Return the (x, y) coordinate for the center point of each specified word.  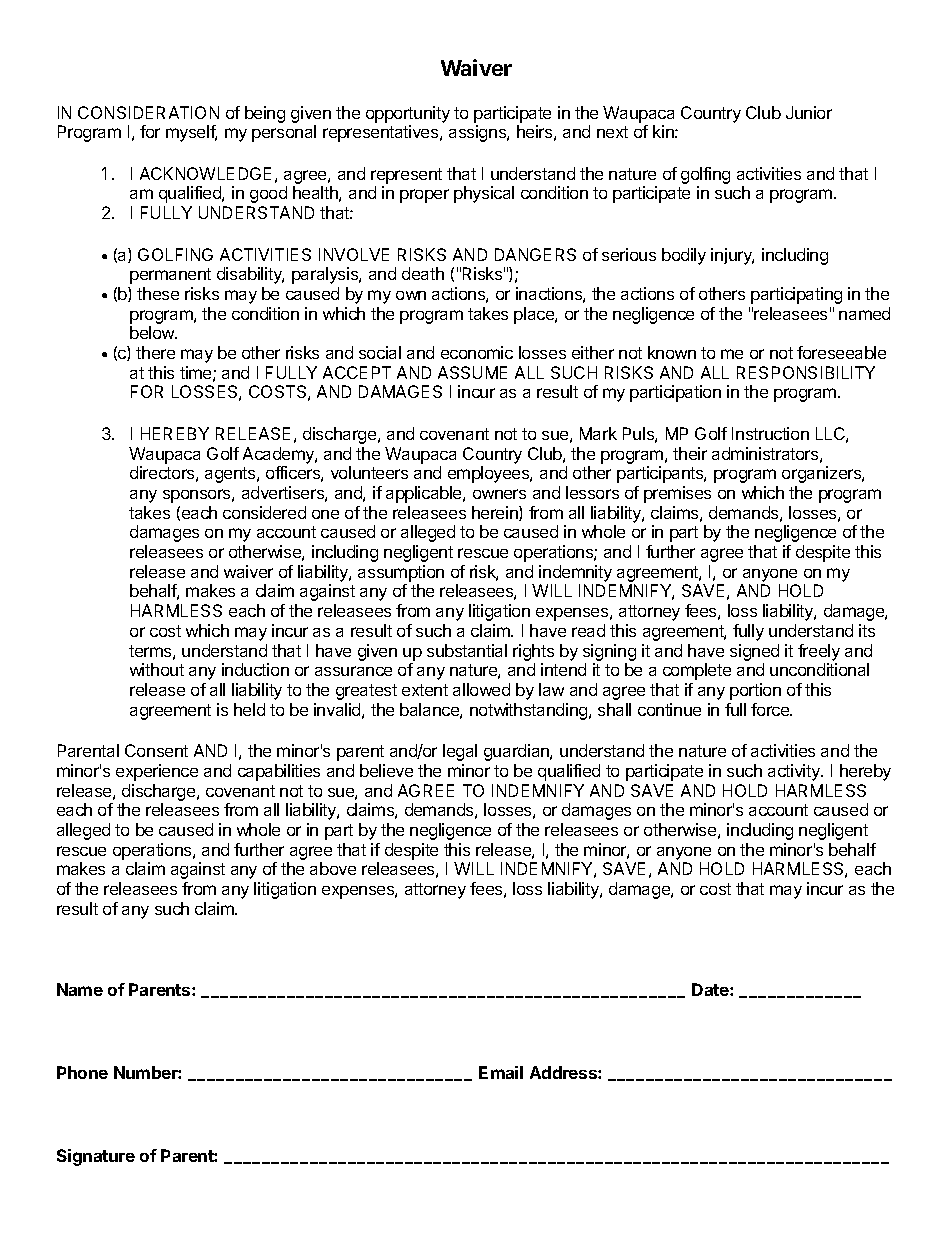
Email (501, 1072)
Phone (82, 1072)
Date (711, 989)
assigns (478, 133)
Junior (809, 112)
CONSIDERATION (148, 112)
